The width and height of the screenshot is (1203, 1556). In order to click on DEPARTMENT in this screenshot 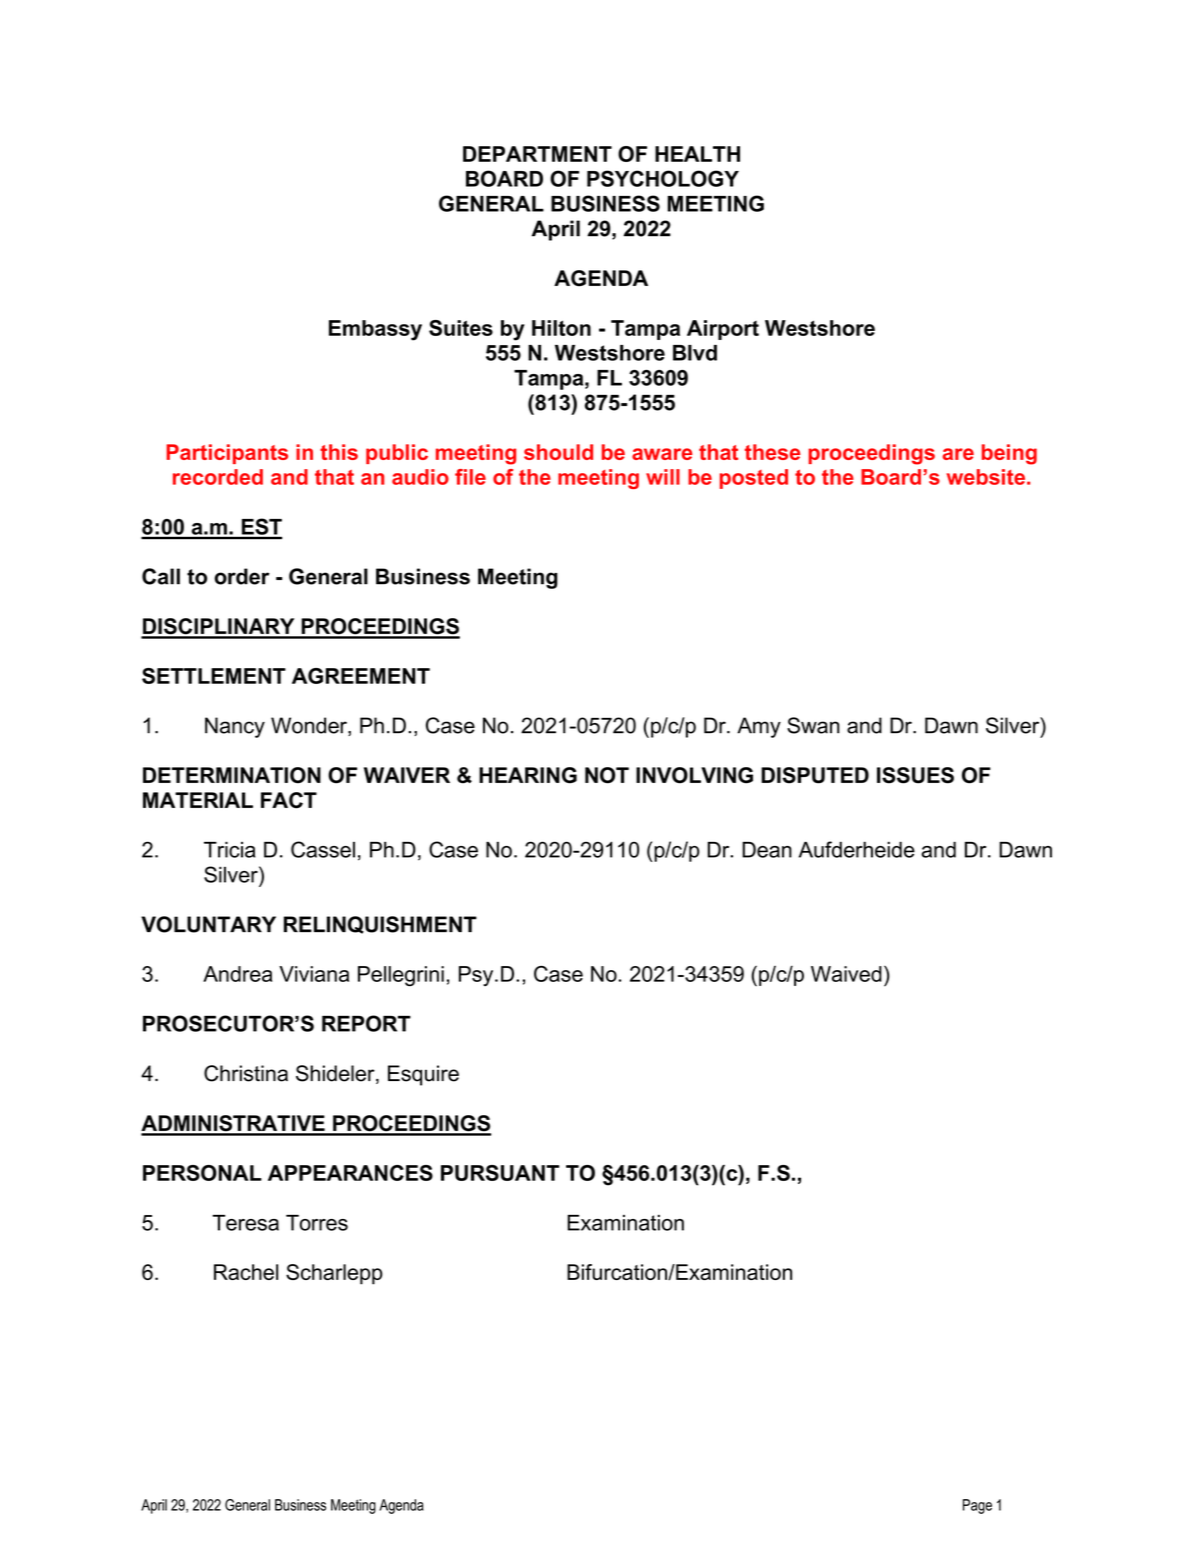, I will do `click(537, 154)`.
